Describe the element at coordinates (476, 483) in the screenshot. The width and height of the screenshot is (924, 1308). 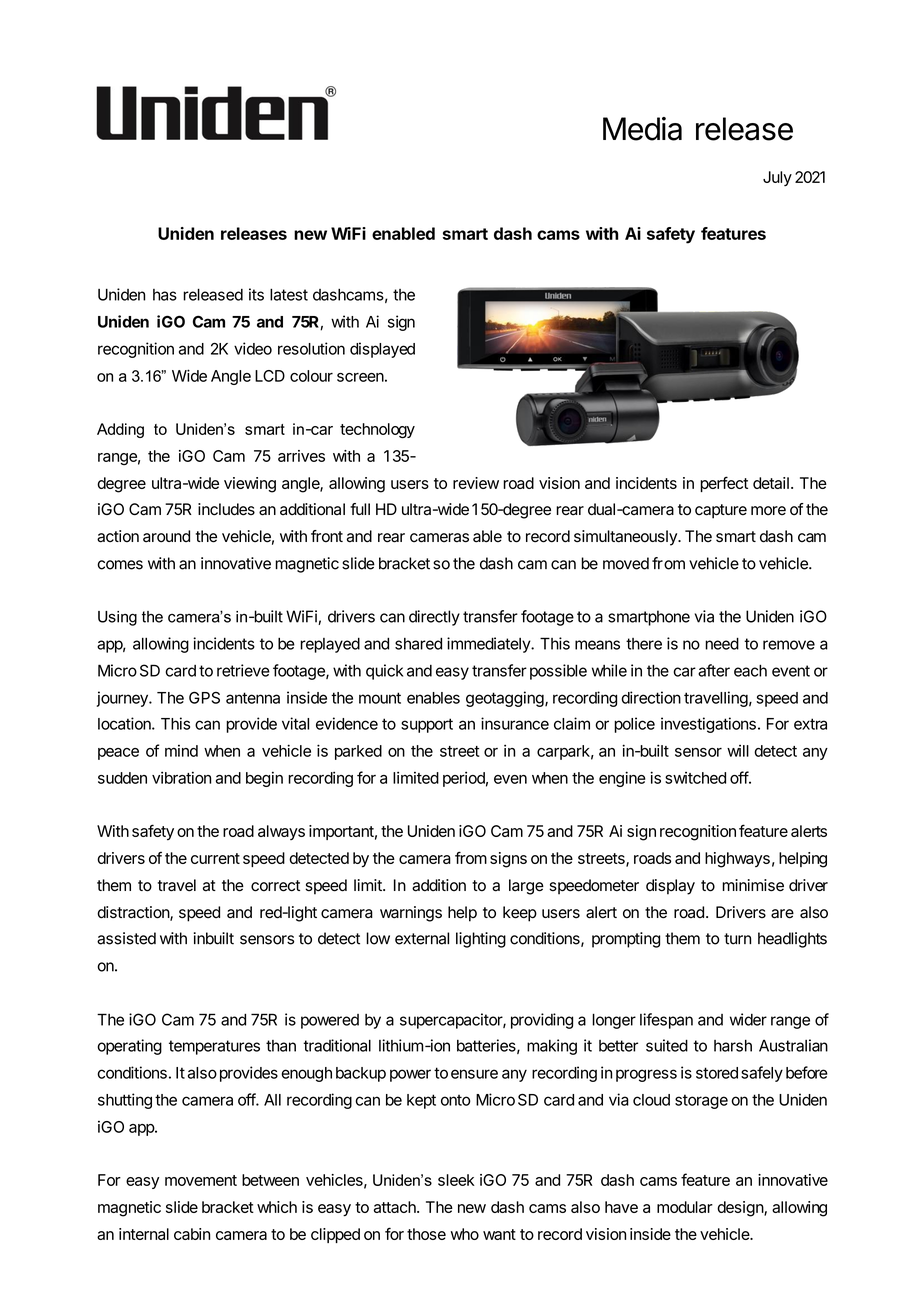
I see `review` at that location.
